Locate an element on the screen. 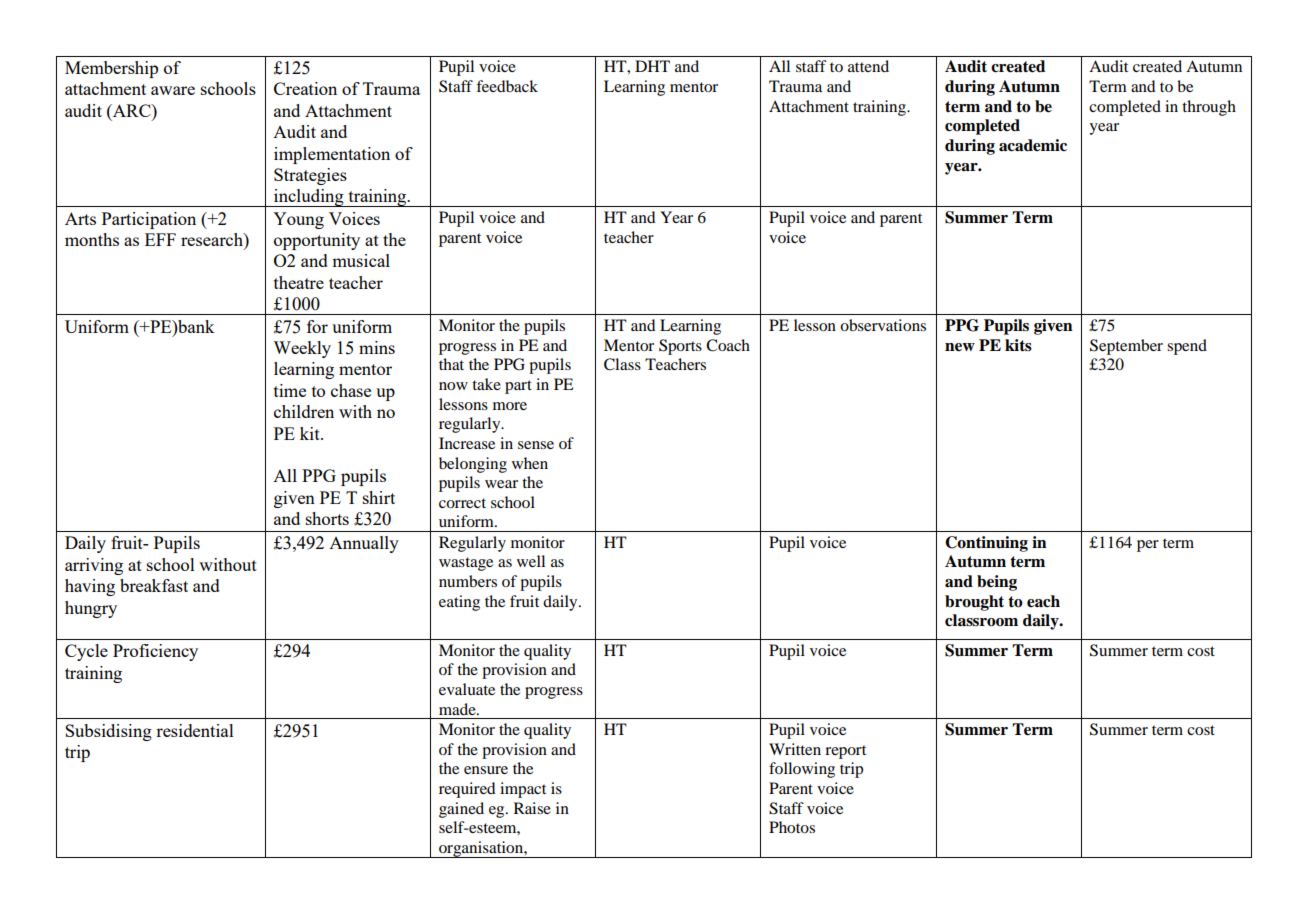  Raise is located at coordinates (532, 808).
